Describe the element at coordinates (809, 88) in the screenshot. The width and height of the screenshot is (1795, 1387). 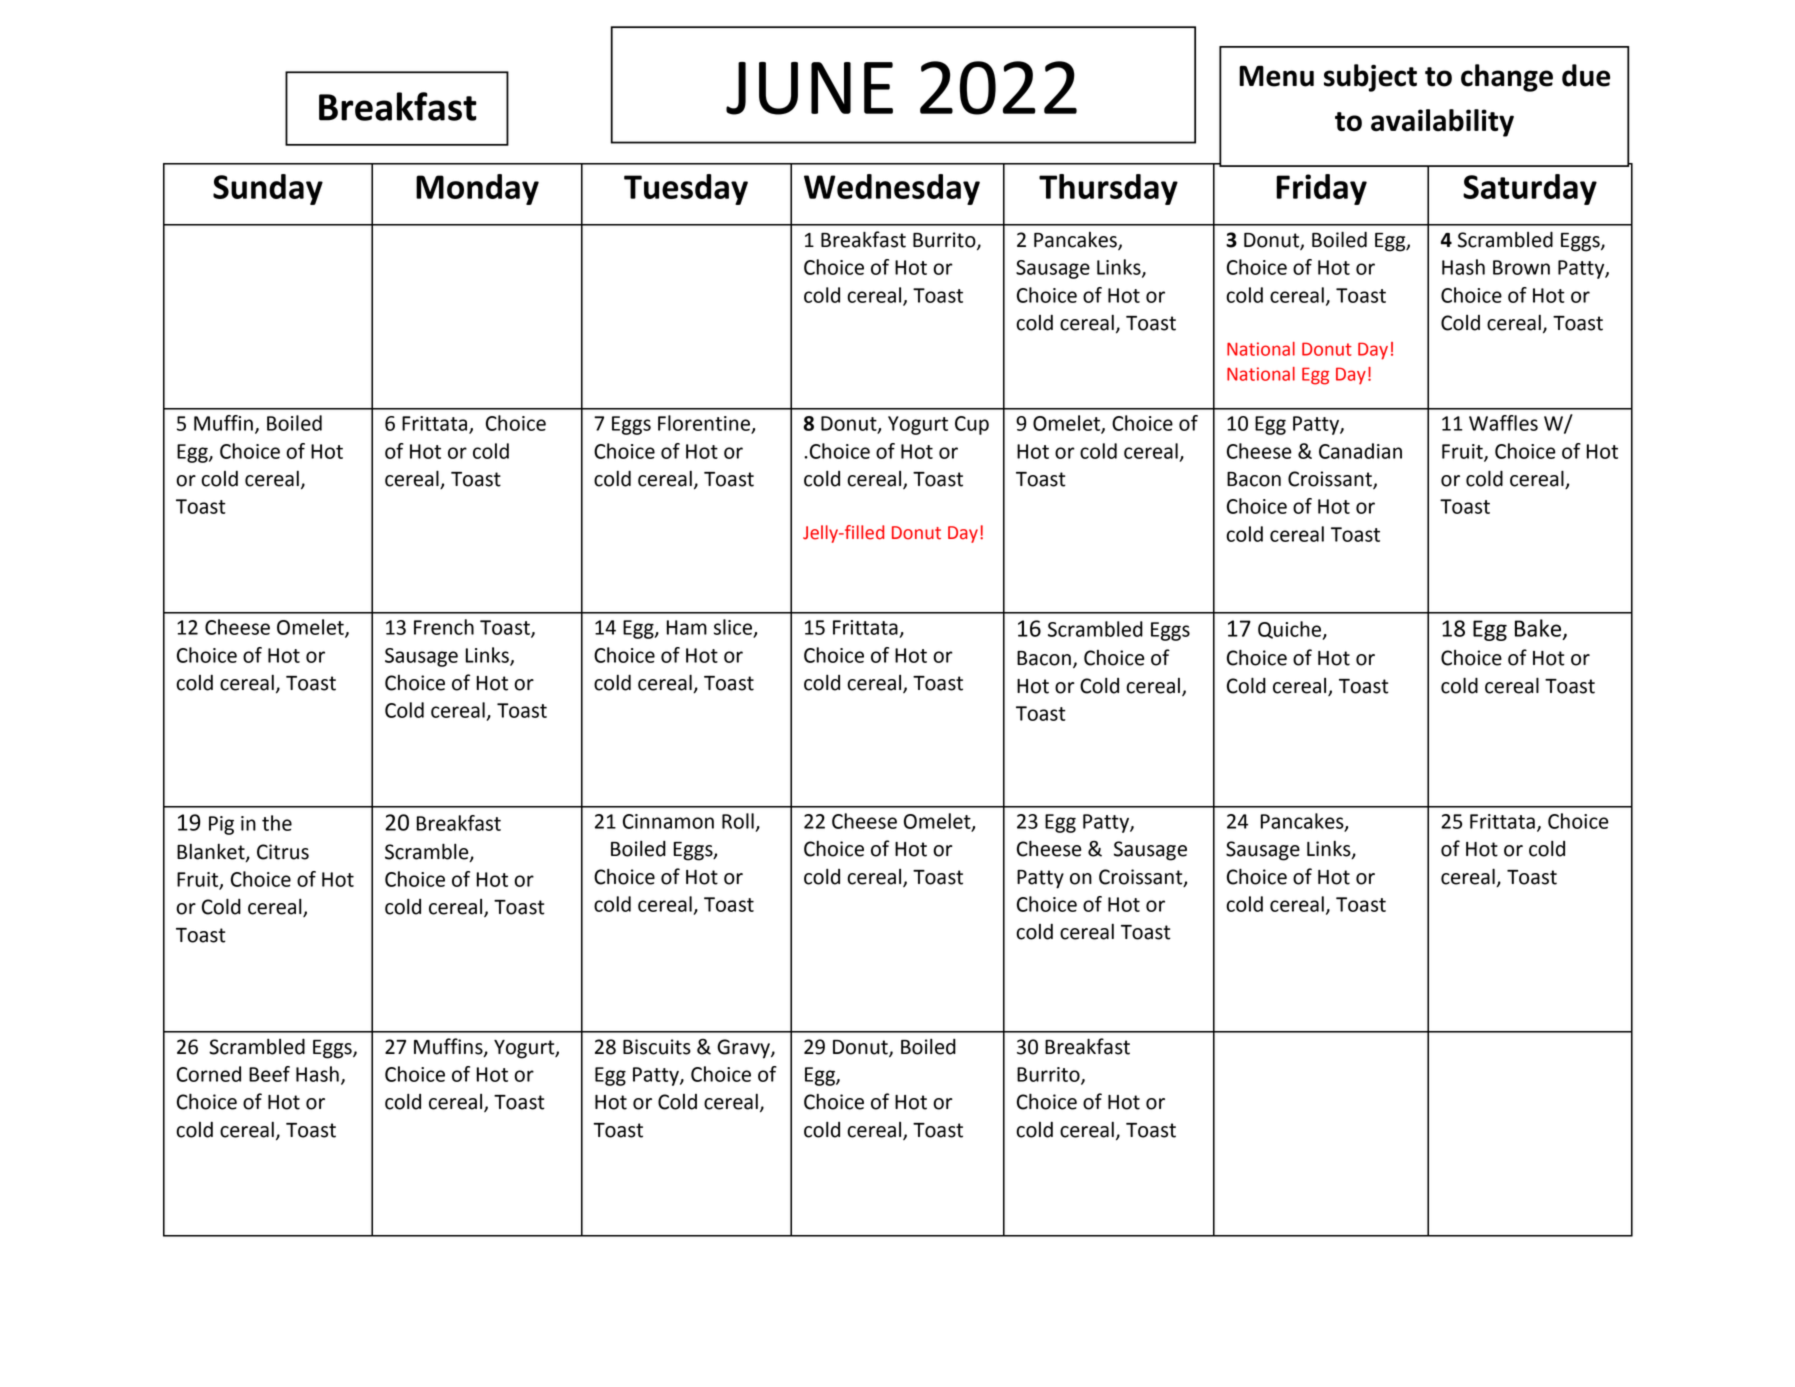
I see `JUNE` at that location.
